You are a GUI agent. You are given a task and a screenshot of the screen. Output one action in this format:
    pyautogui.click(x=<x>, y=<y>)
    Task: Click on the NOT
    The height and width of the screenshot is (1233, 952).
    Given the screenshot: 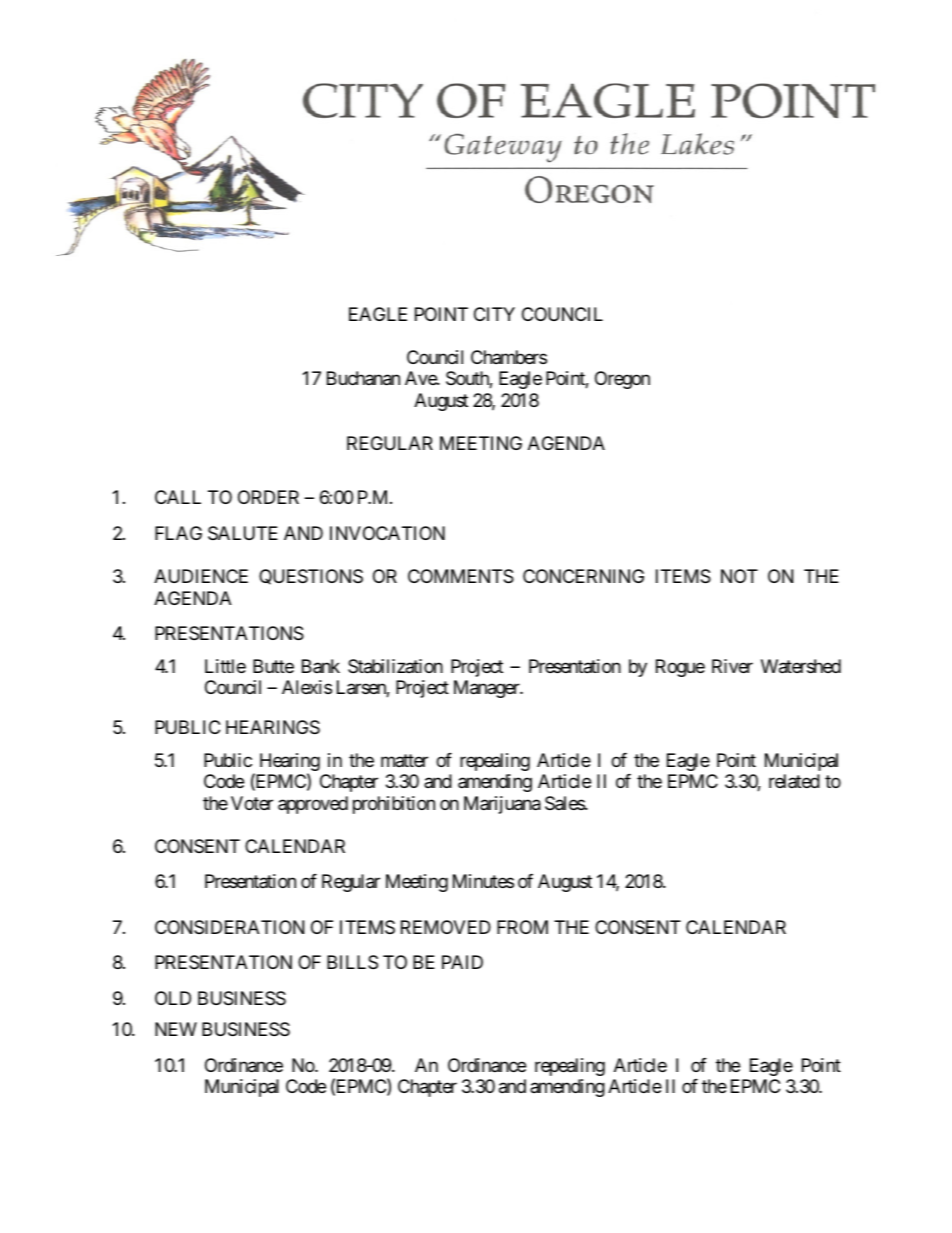 What is the action you would take?
    pyautogui.click(x=739, y=576)
